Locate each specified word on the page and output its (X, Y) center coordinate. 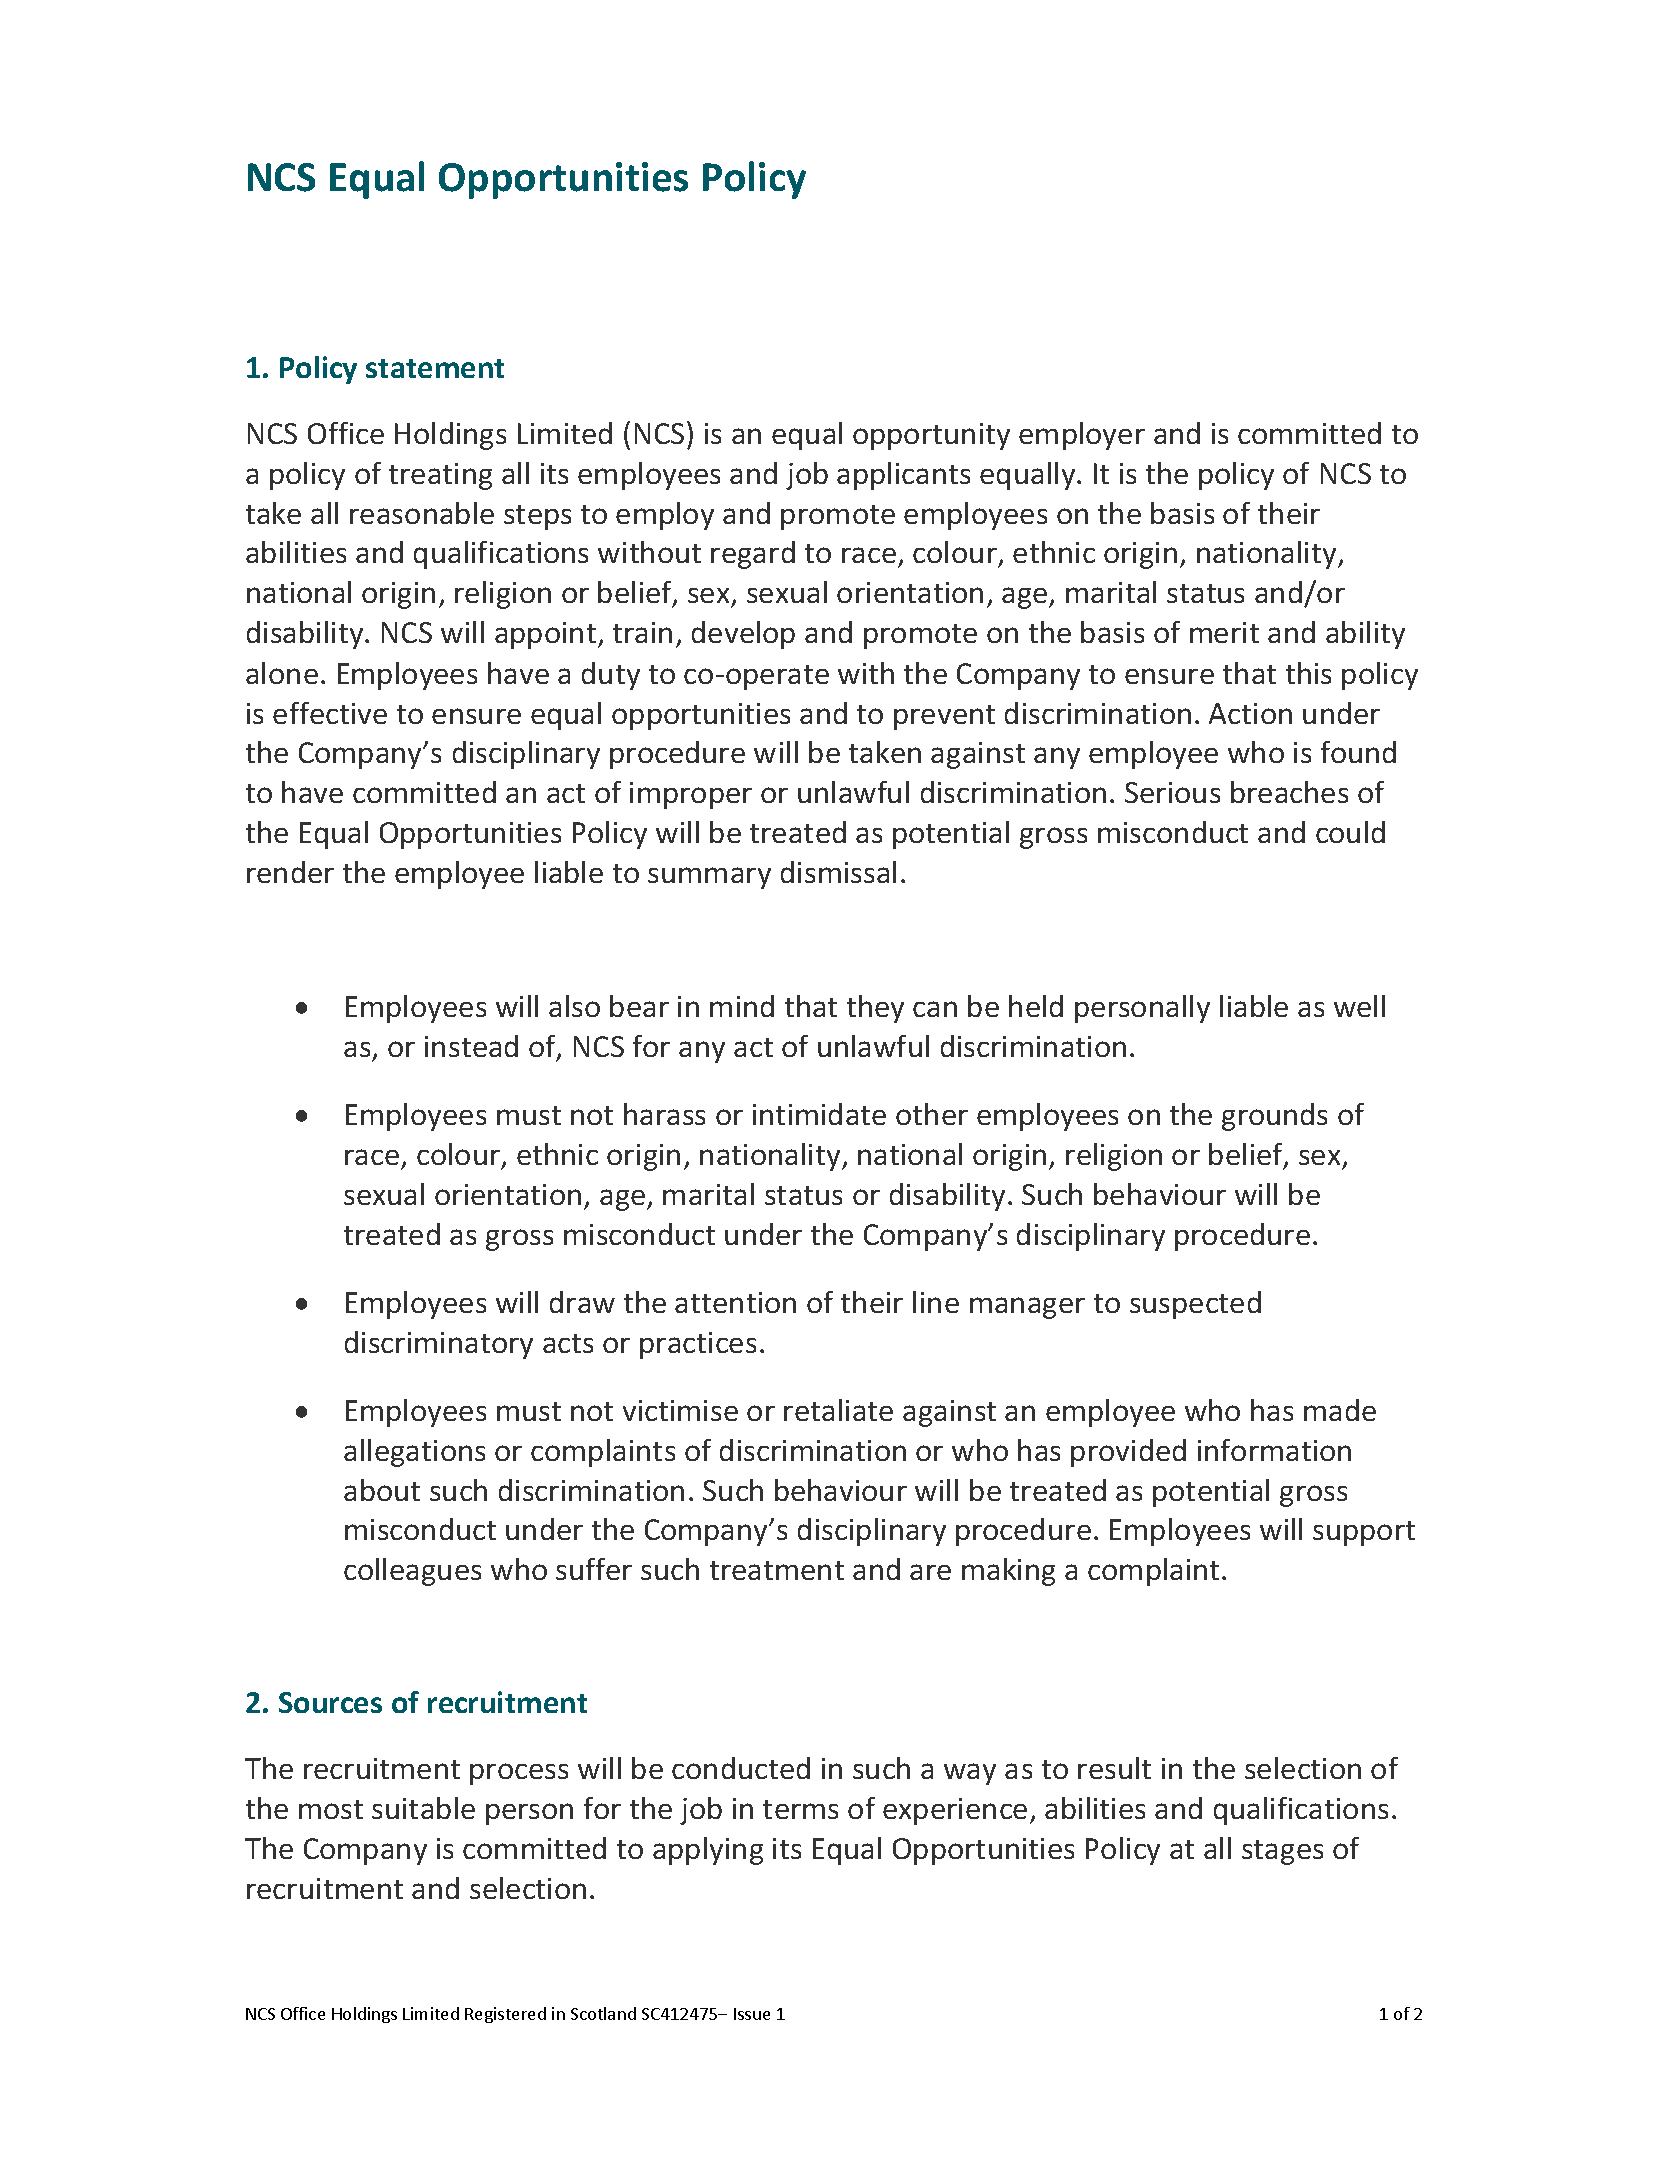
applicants (903, 476)
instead (471, 1046)
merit (1224, 632)
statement (435, 368)
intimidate (819, 1114)
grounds (1274, 1117)
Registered (505, 2015)
